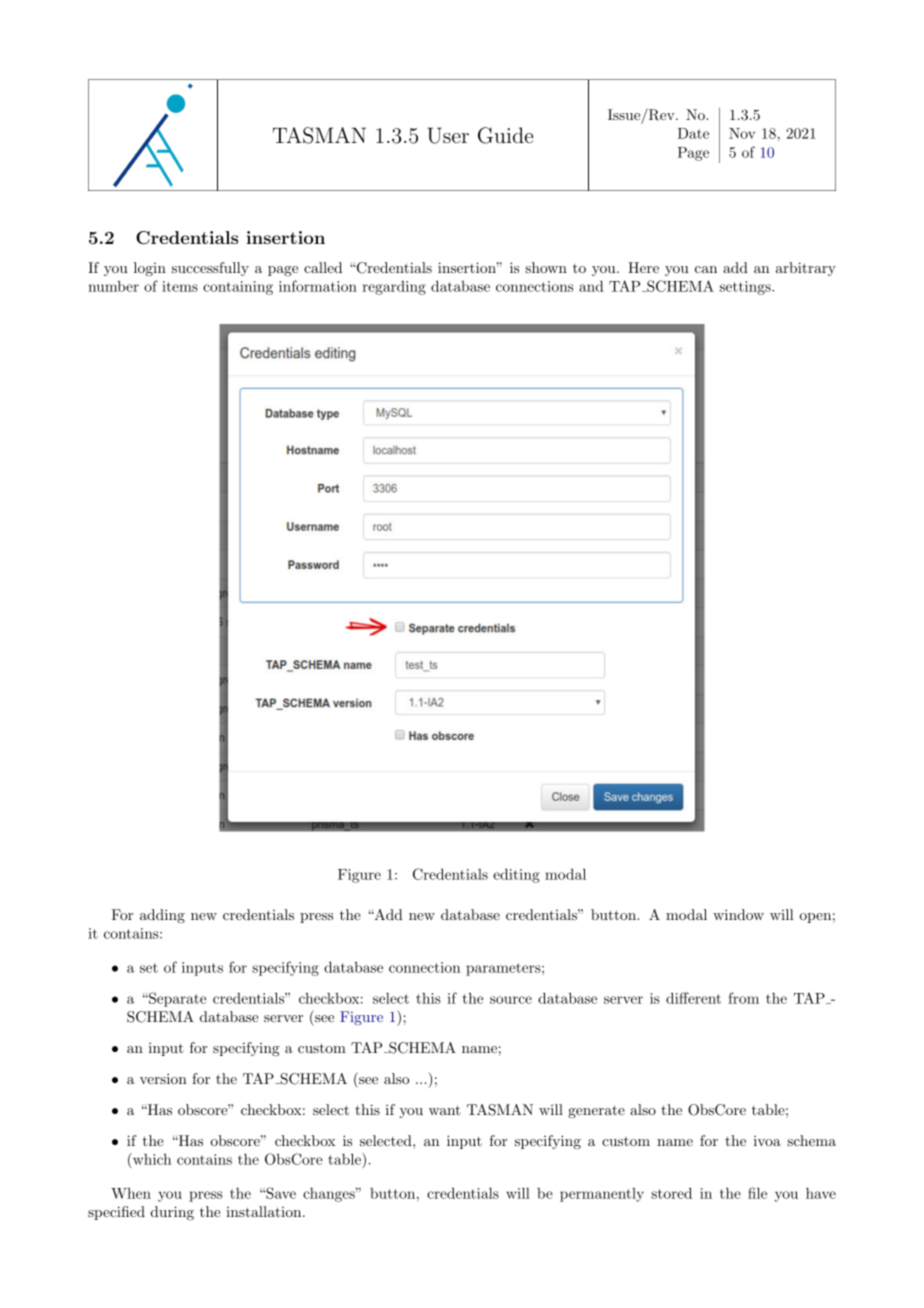 Image resolution: width=924 pixels, height=1308 pixels. I want to click on successfully, so click(210, 269).
